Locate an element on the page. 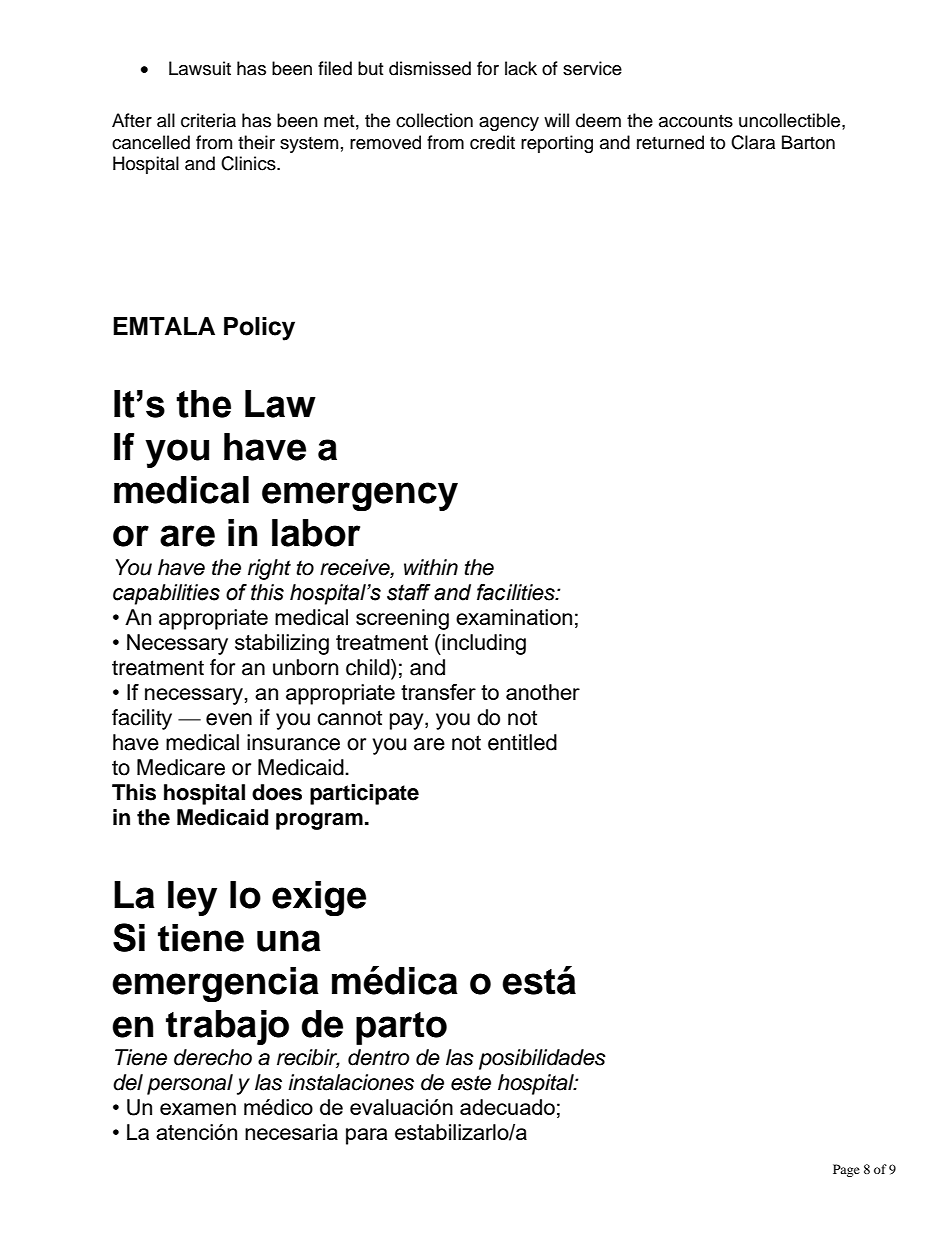  ley is located at coordinates (192, 898).
